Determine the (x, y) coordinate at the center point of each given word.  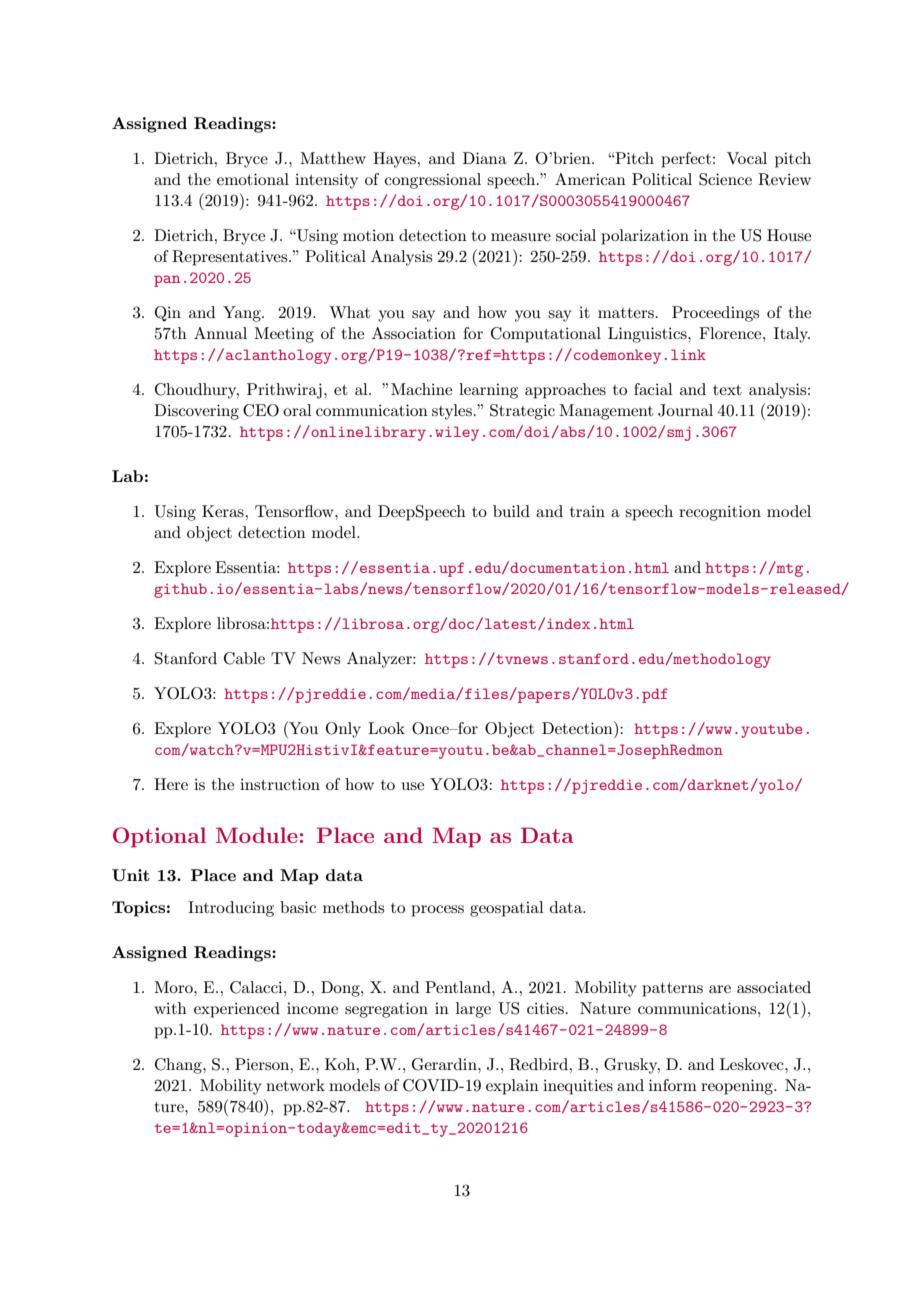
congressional (433, 181)
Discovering (196, 412)
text (727, 390)
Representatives (231, 258)
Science (725, 179)
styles (452, 412)
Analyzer (380, 660)
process (437, 911)
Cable (244, 658)
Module (257, 835)
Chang (179, 1066)
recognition (720, 513)
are (720, 989)
